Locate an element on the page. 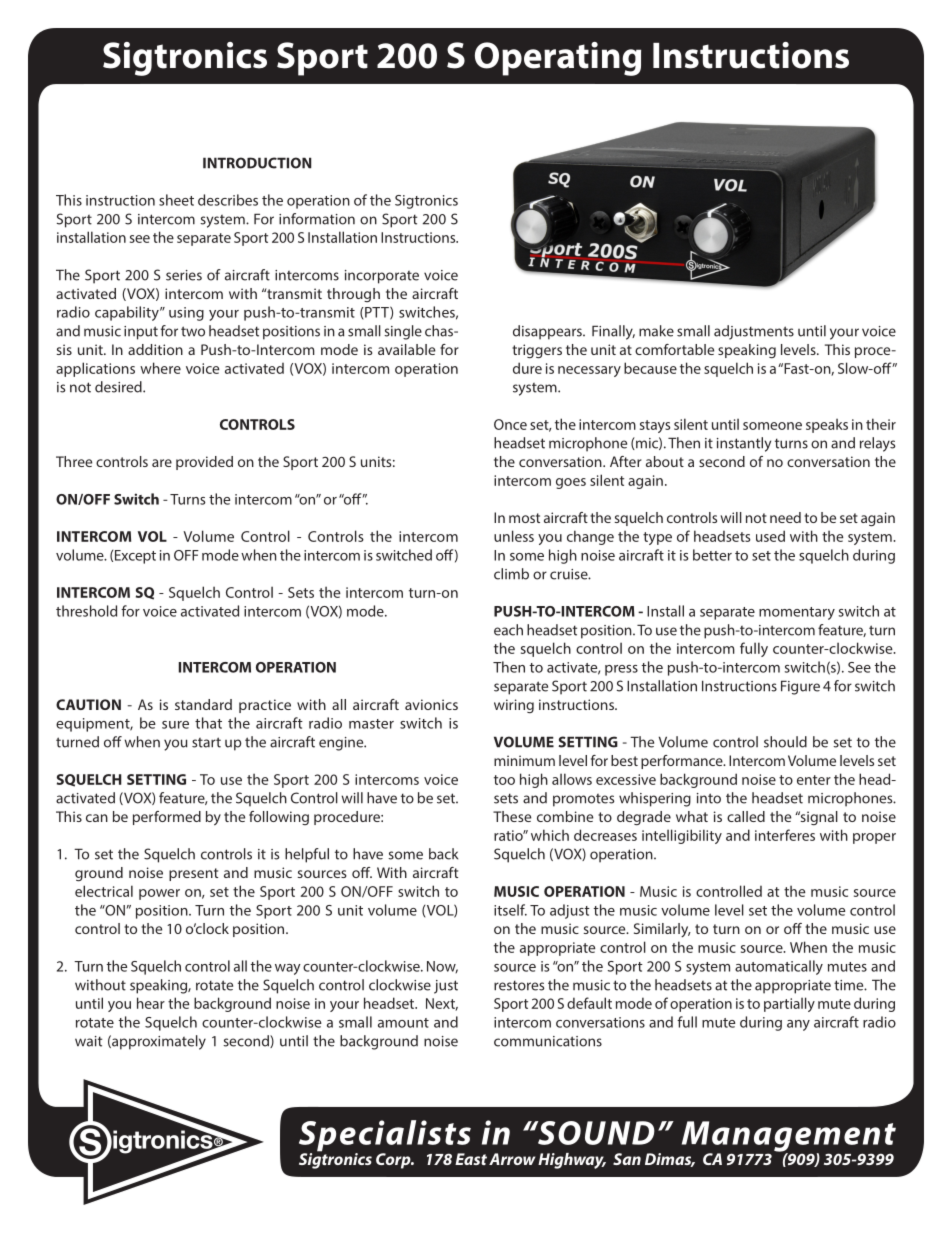 The width and height of the image is (952, 1233). Operating is located at coordinates (558, 59).
